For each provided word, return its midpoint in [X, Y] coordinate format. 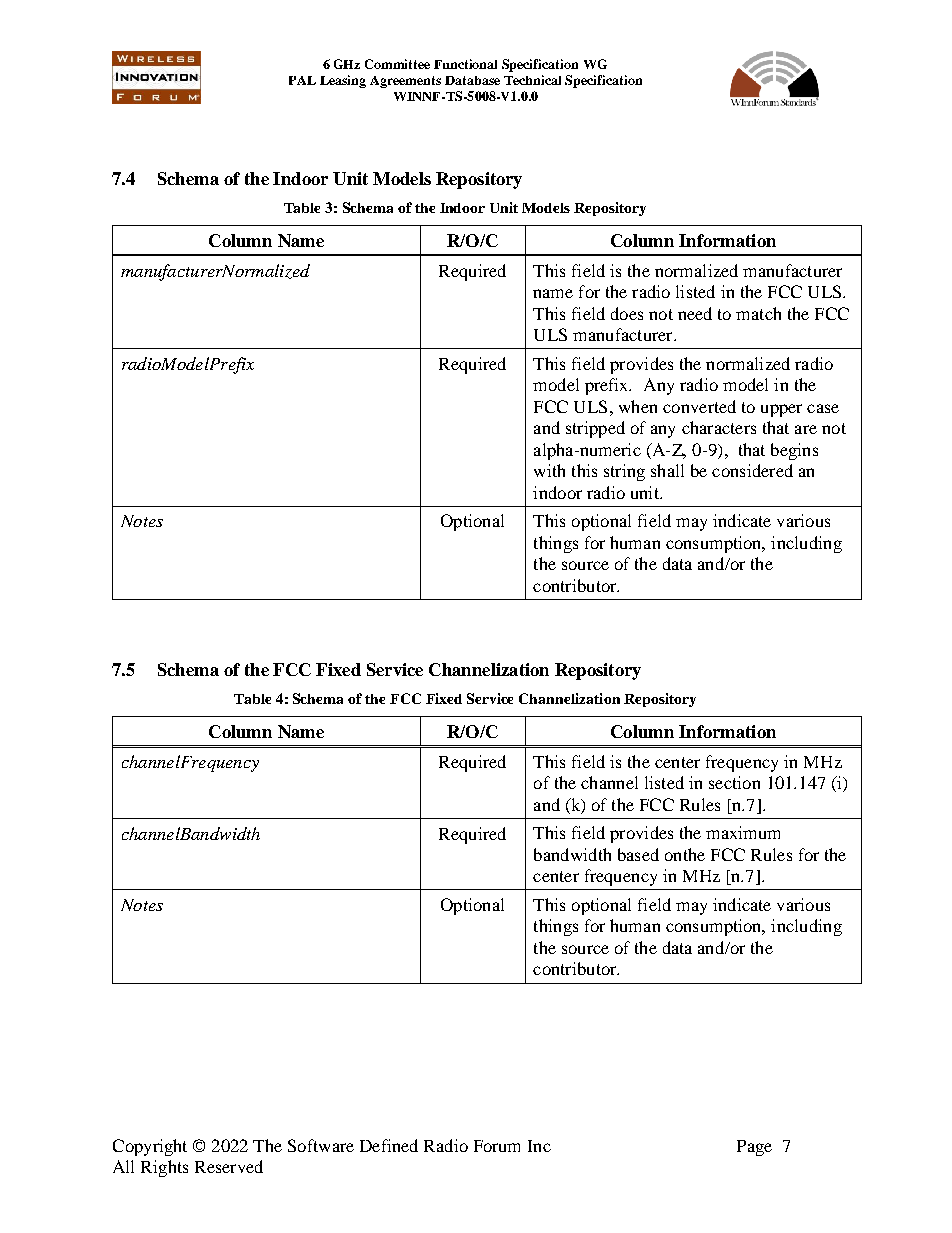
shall [667, 470]
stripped [595, 429]
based [638, 854]
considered [752, 470]
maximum [743, 832]
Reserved [229, 1166]
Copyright [150, 1147]
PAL [302, 80]
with [549, 470]
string [624, 472]
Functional [465, 64]
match [758, 313]
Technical [532, 80]
